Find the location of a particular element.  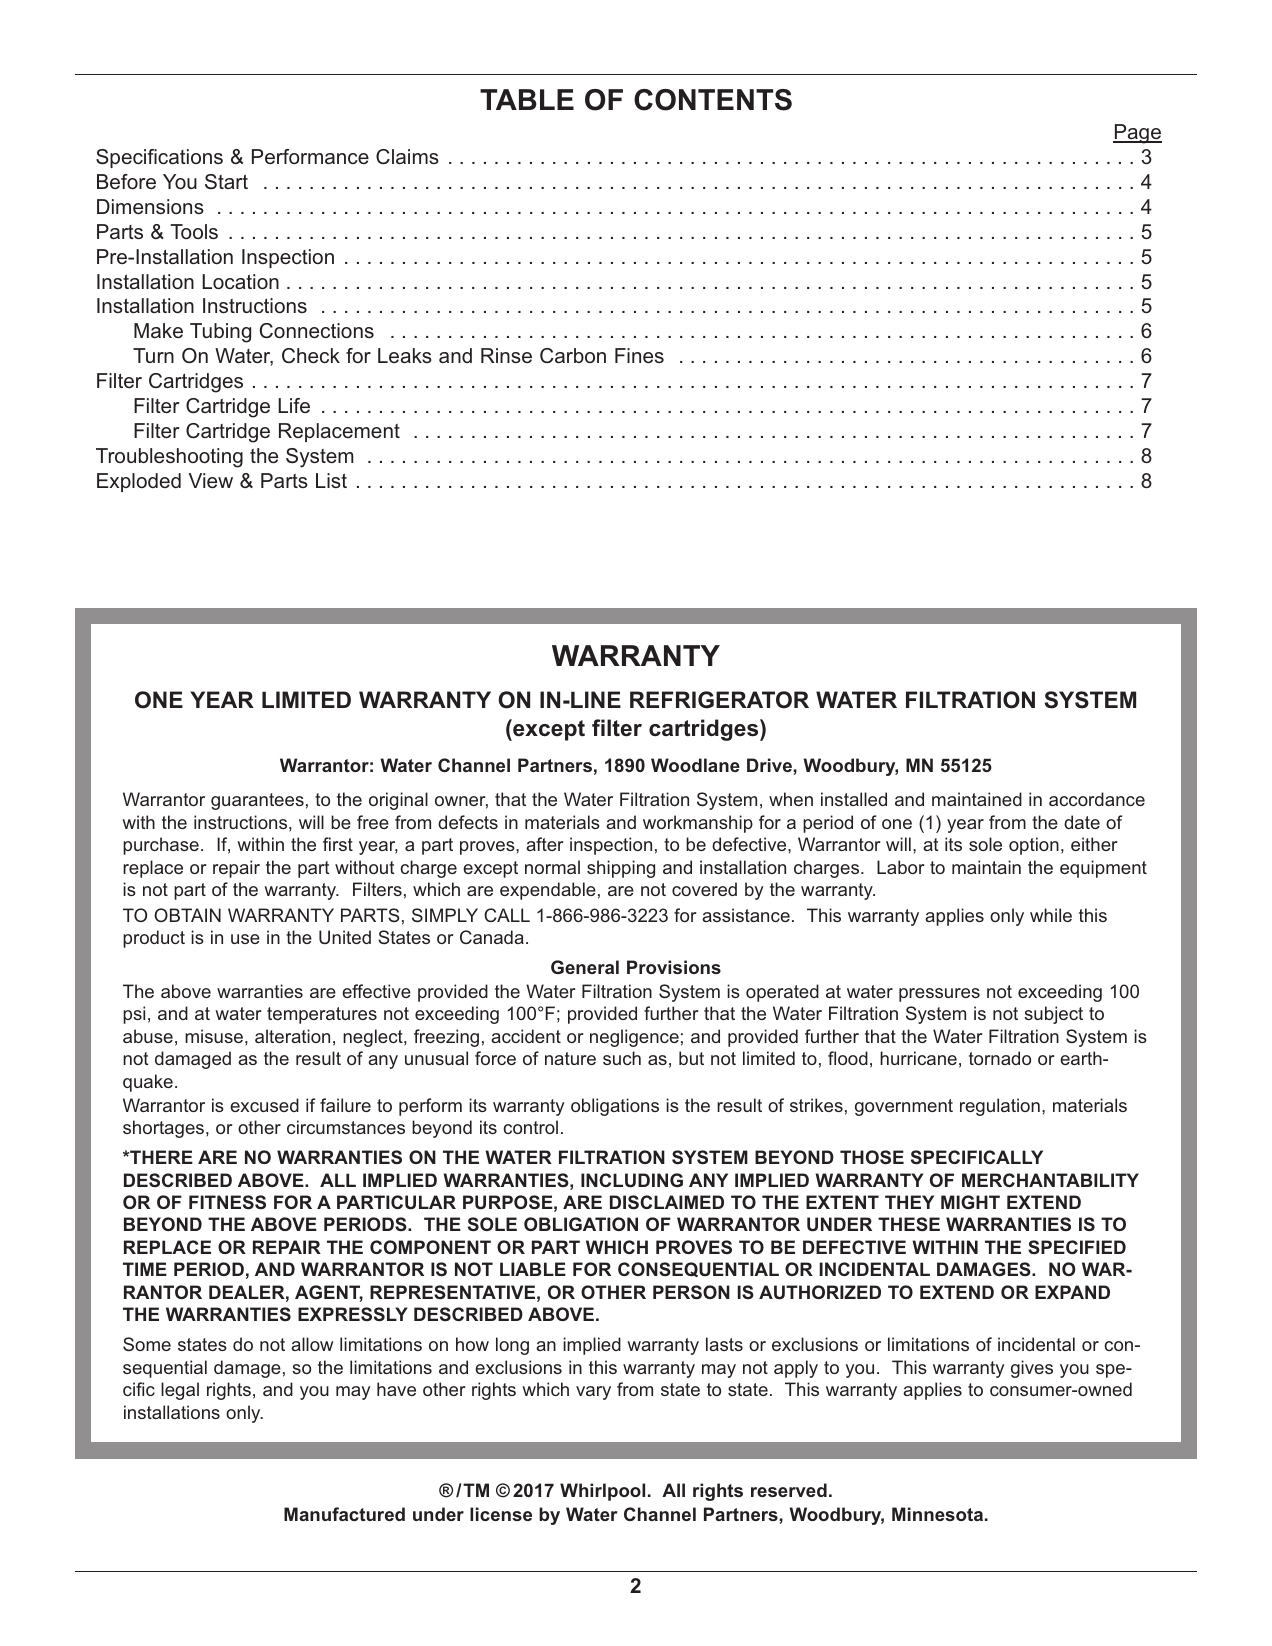

Whirlpool is located at coordinates (602, 1492).
